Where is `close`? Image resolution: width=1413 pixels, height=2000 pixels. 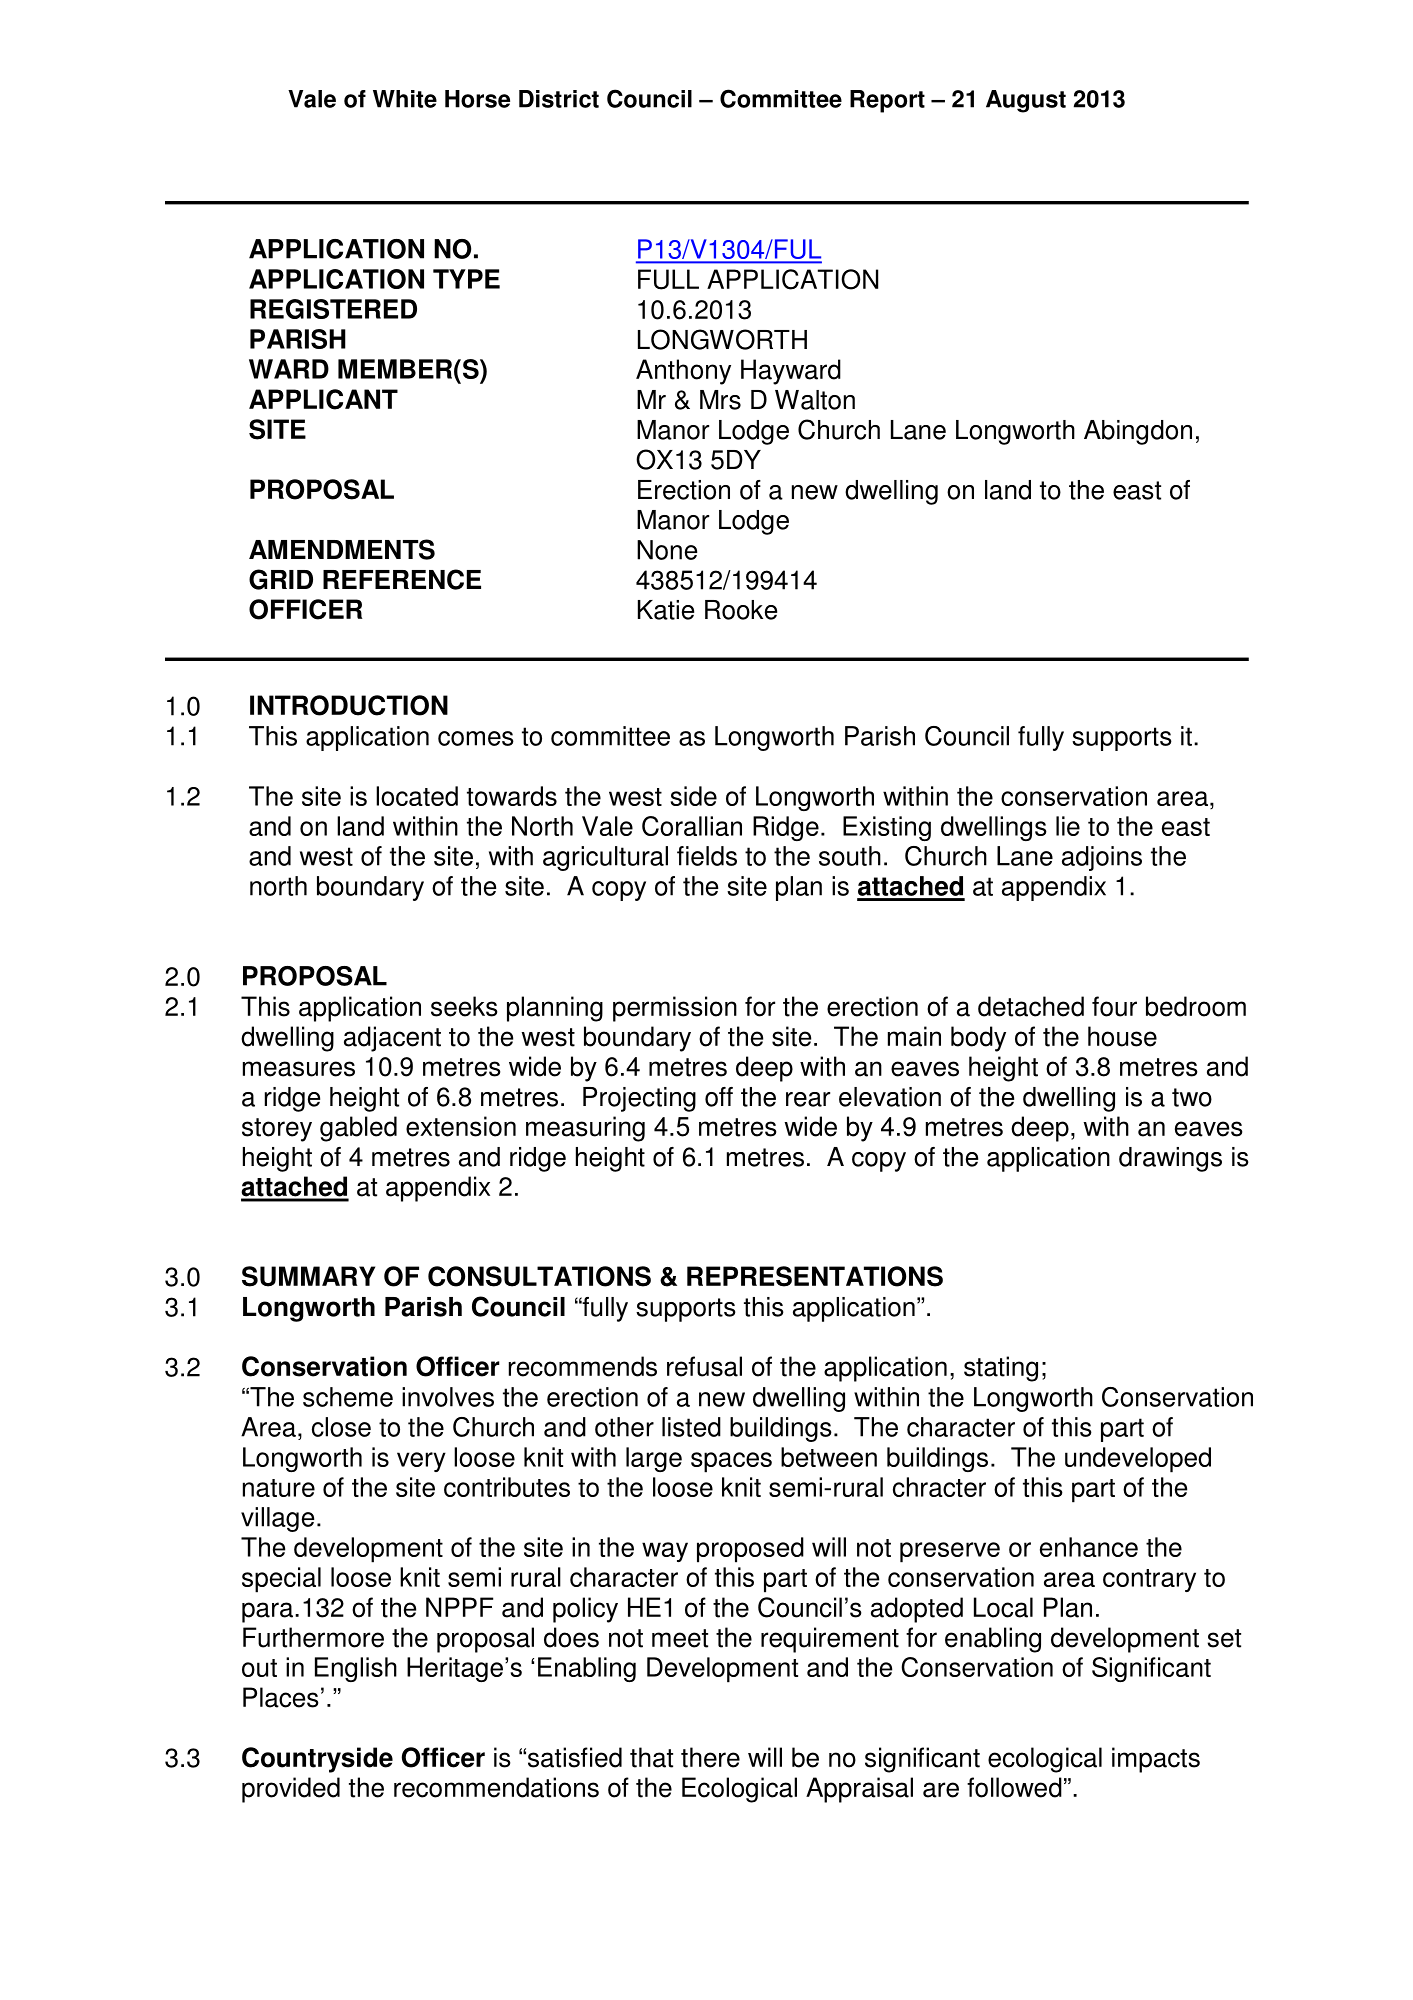 close is located at coordinates (341, 1427).
